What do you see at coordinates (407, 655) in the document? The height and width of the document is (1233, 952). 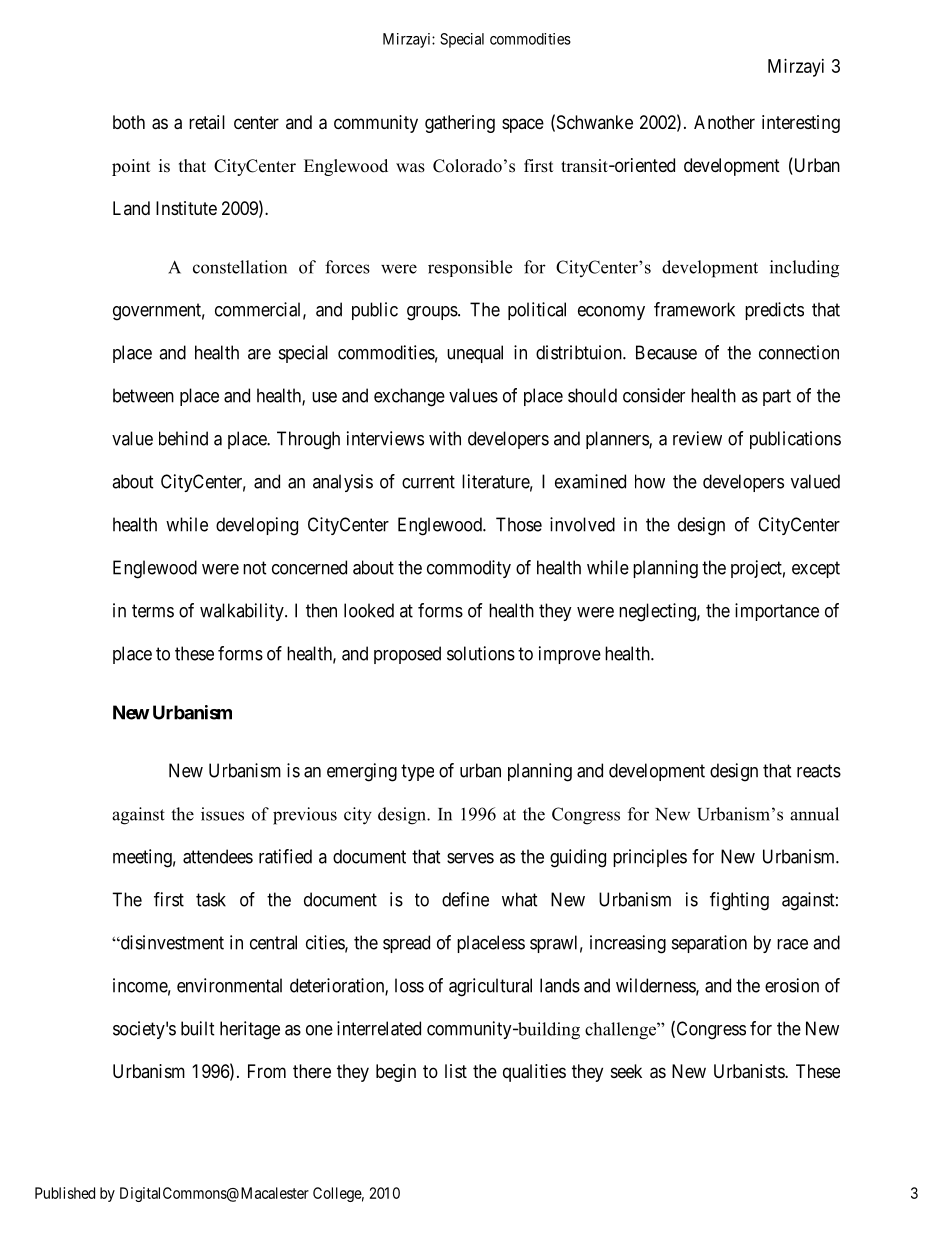 I see `proposed` at bounding box center [407, 655].
